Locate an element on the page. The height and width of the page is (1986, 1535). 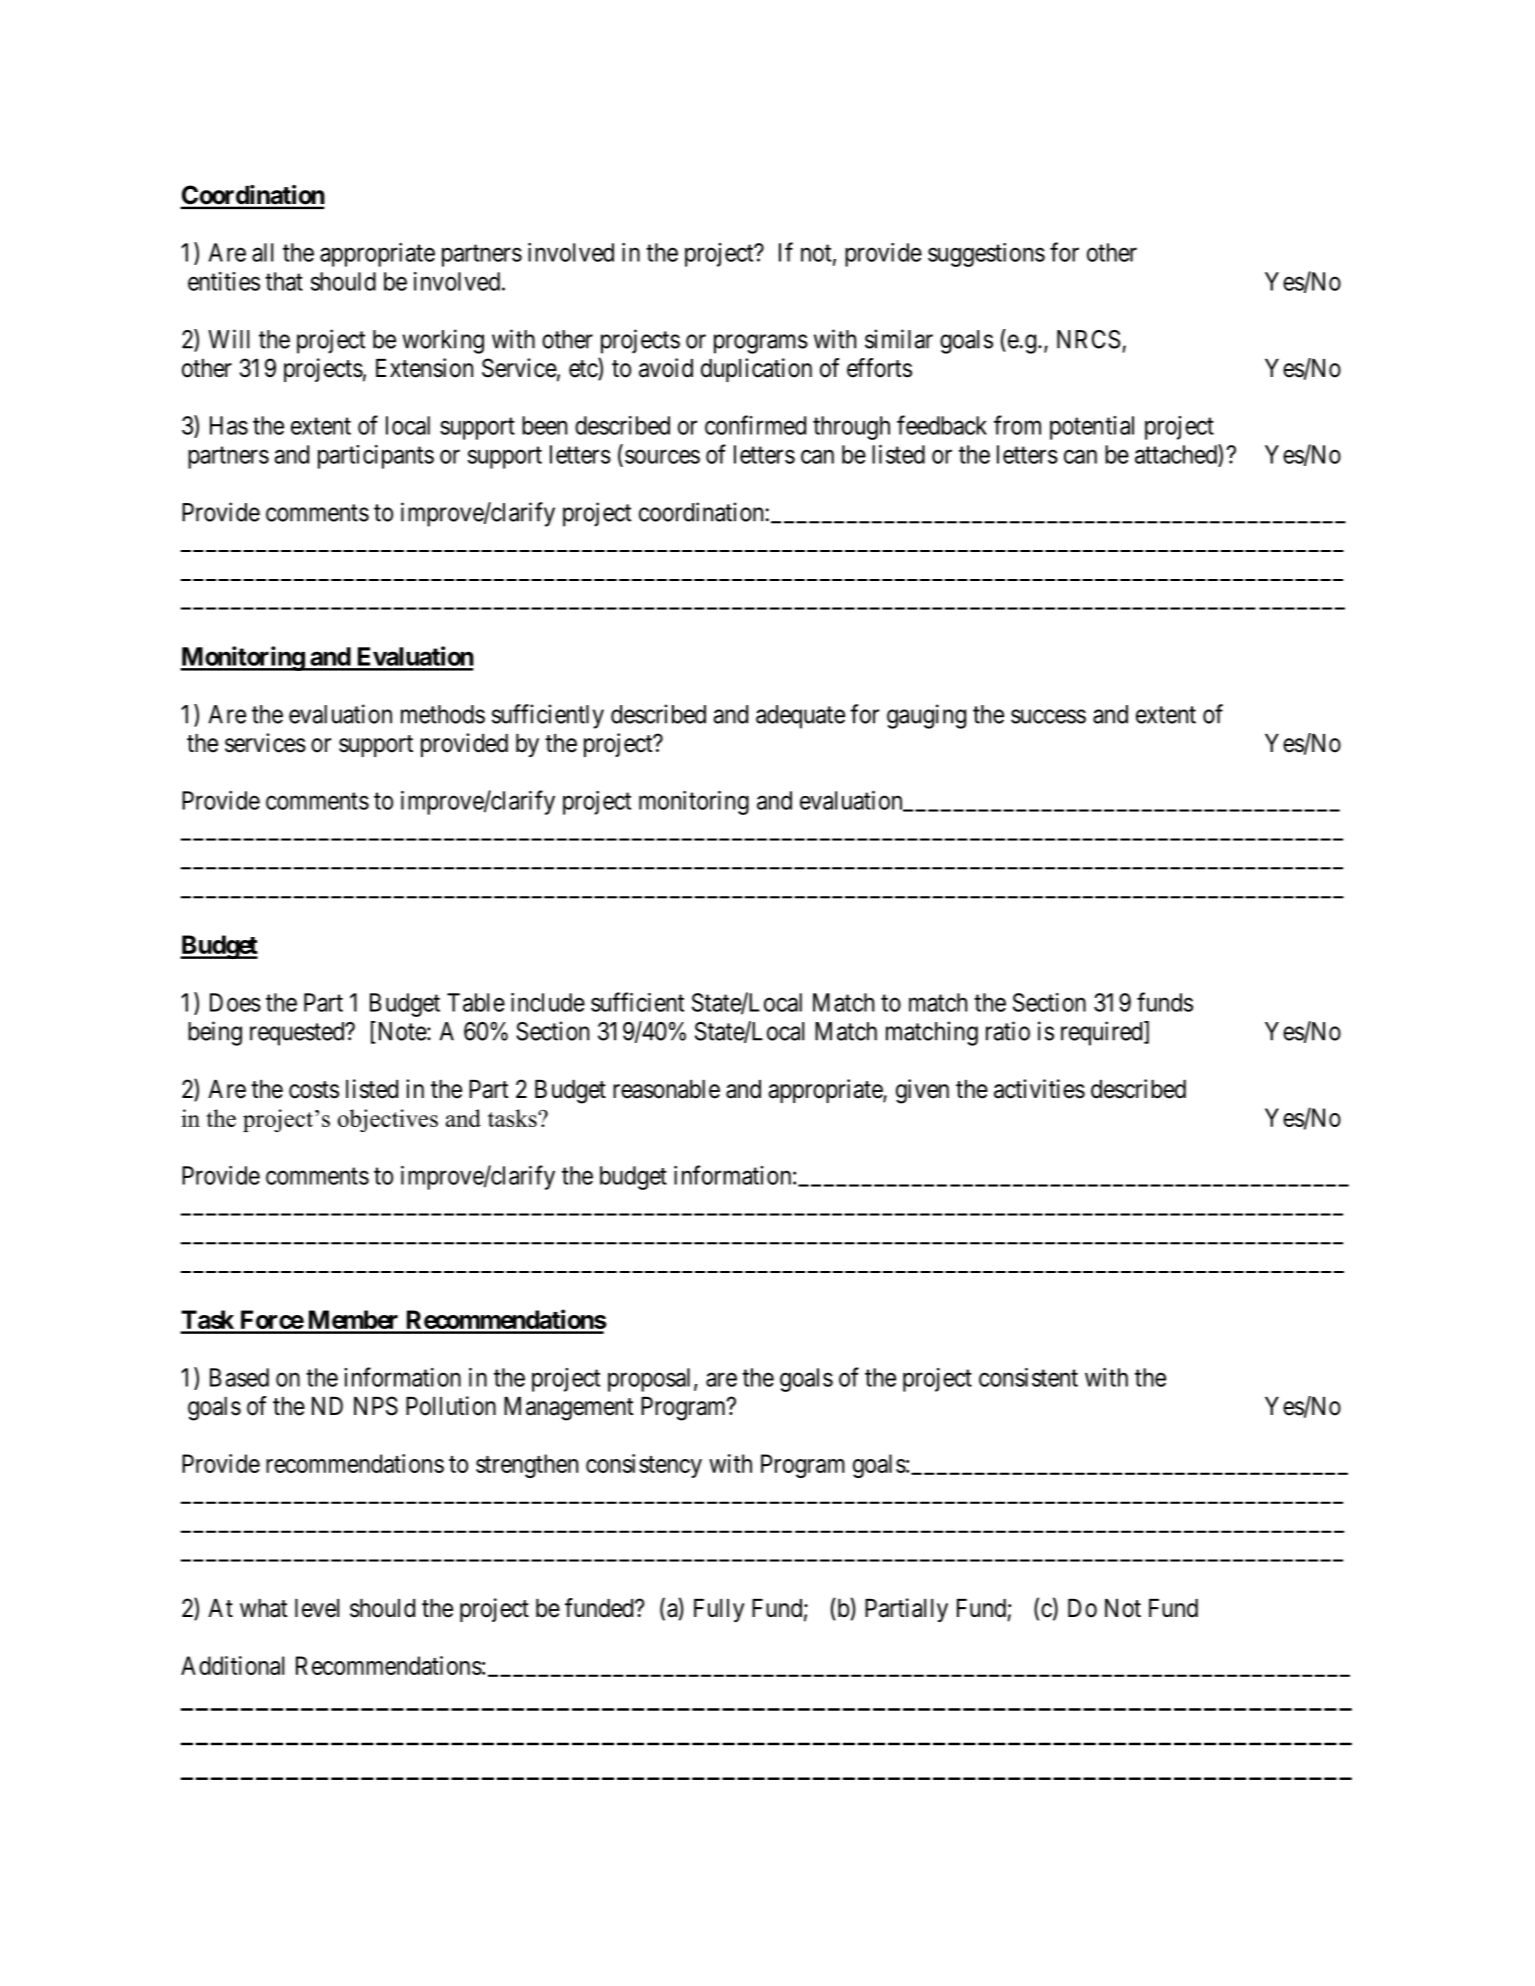
consistent is located at coordinates (1028, 1377).
